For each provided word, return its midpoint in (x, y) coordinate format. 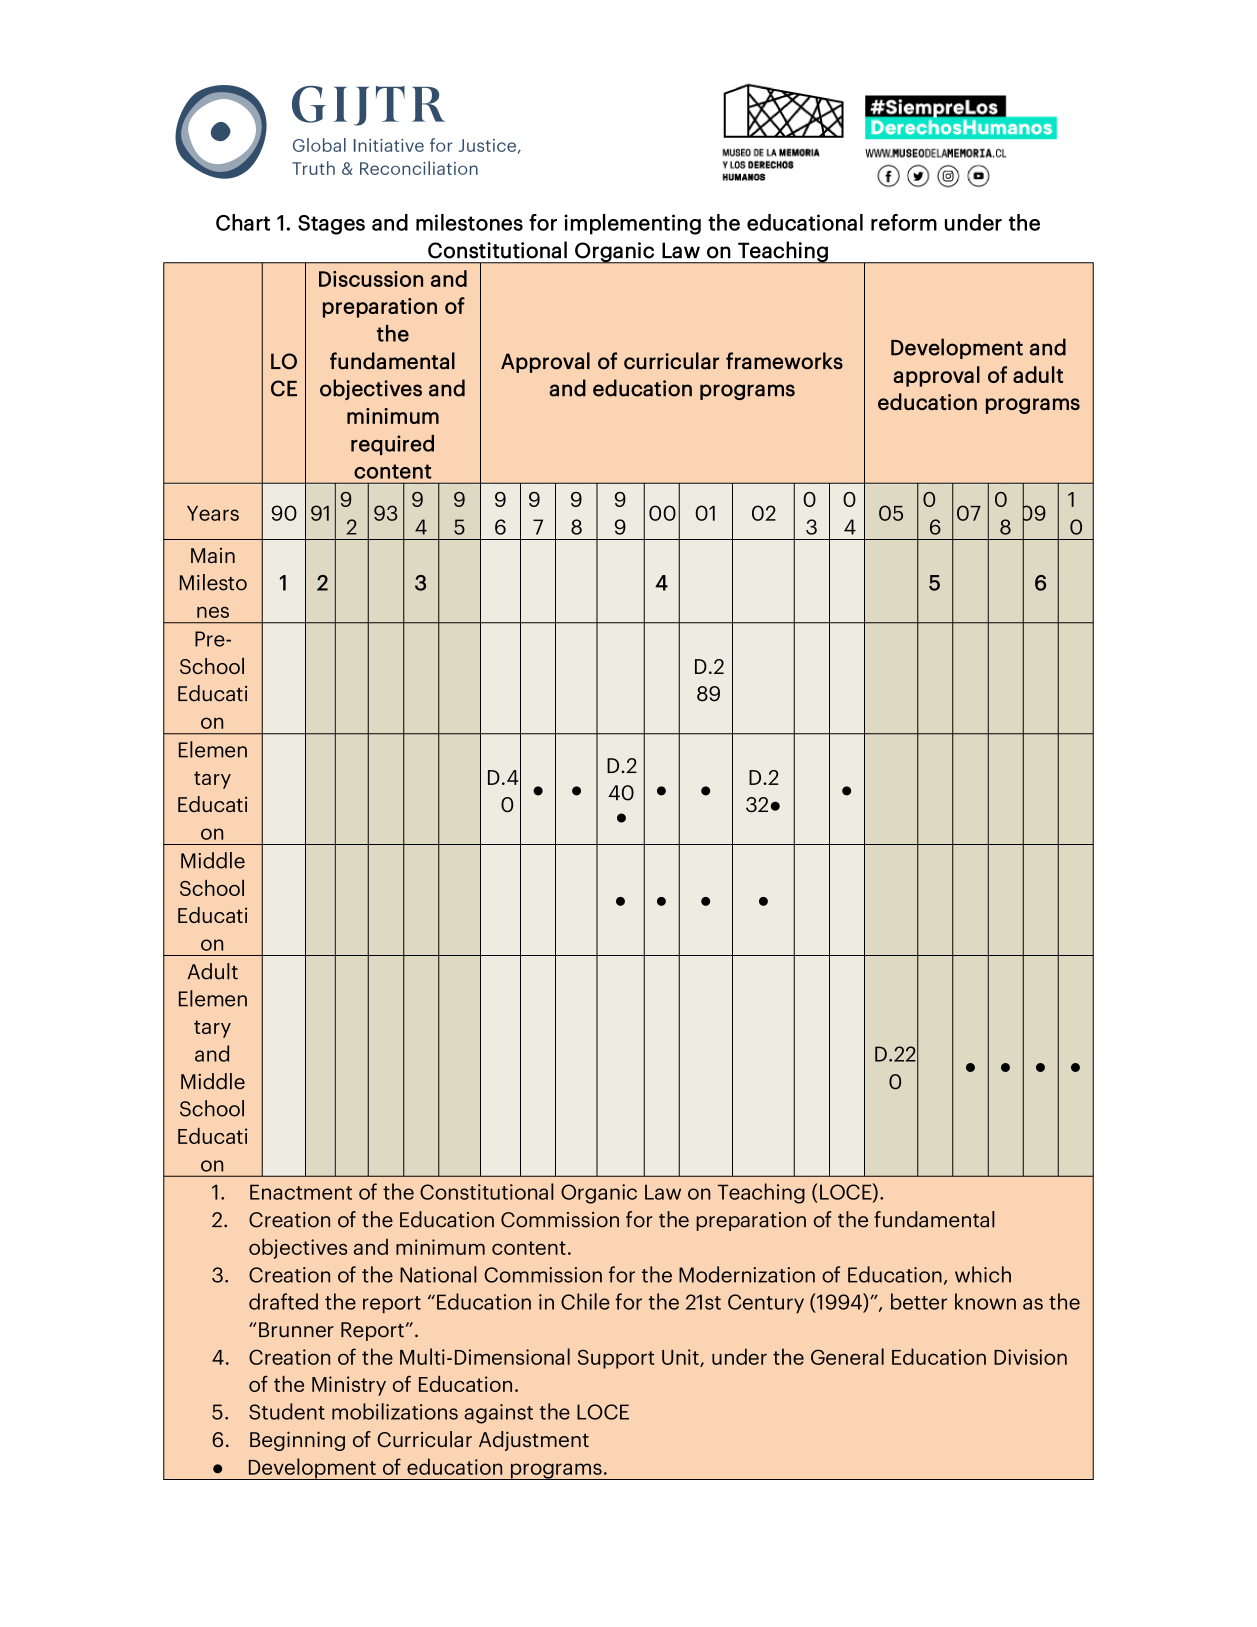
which (983, 1274)
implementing (632, 224)
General (847, 1356)
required (392, 445)
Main (213, 555)
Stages (331, 225)
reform (904, 222)
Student (287, 1411)
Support (616, 1359)
